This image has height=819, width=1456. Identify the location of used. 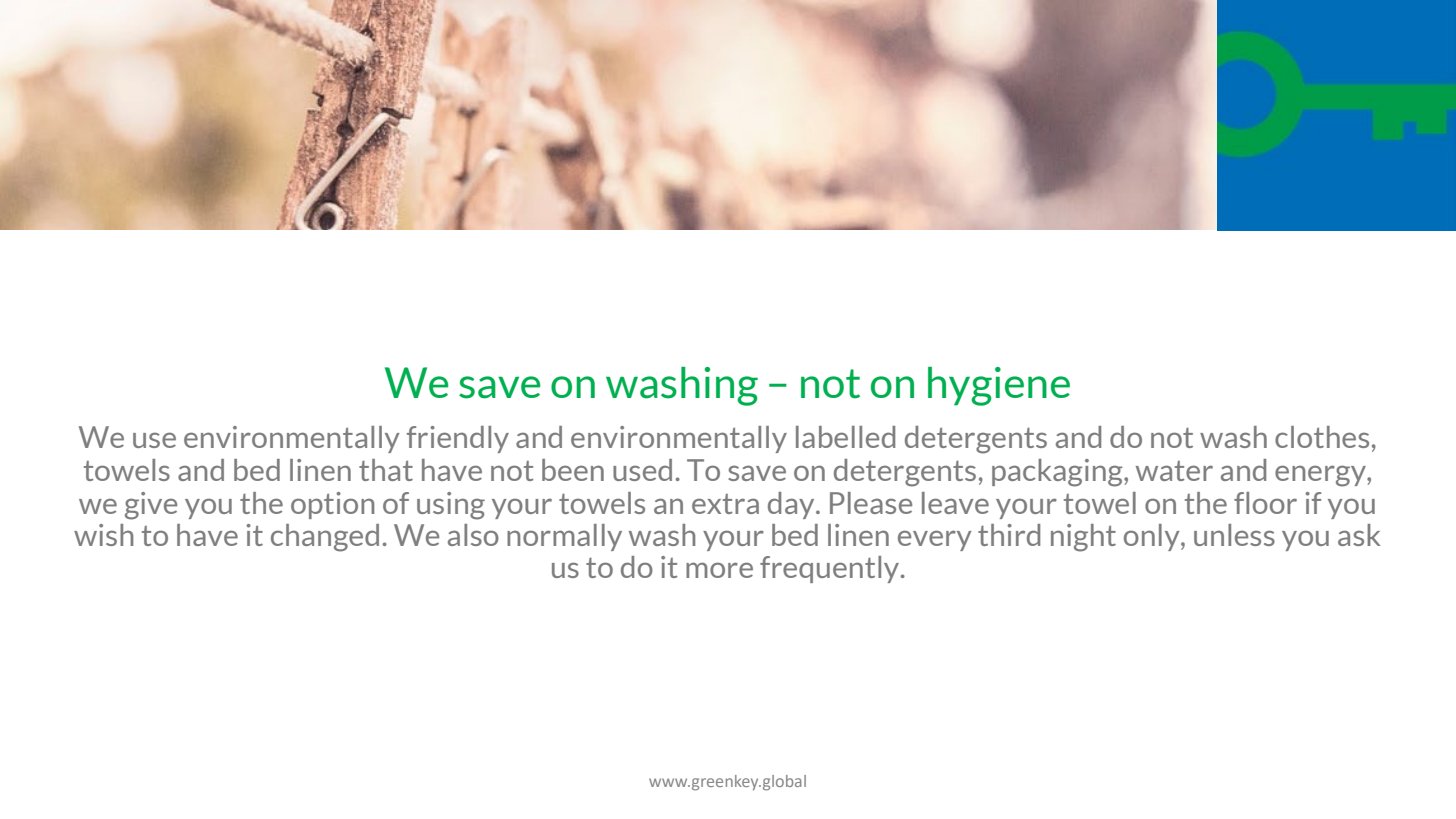
(642, 470).
